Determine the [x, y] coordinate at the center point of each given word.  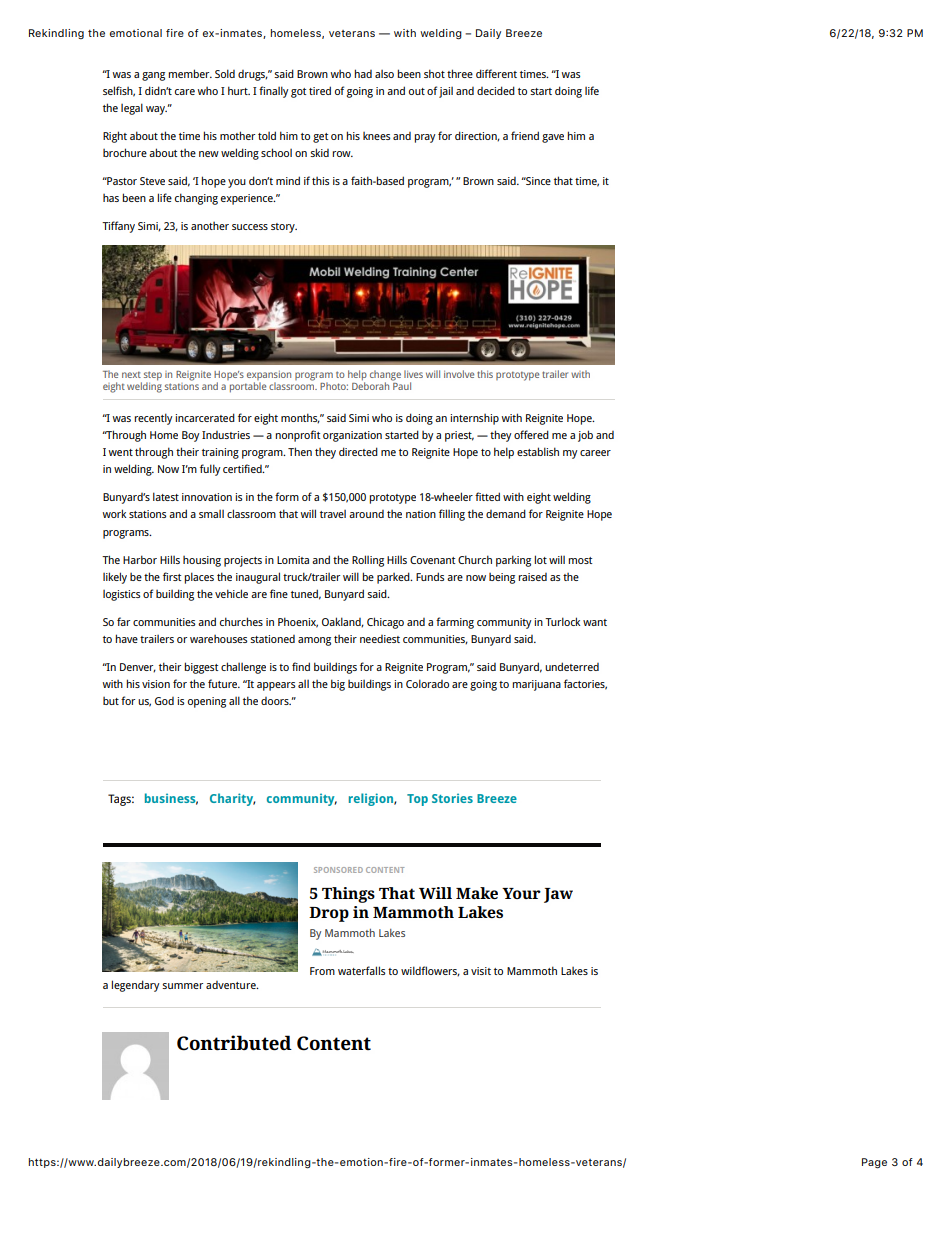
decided [496, 90]
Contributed [234, 1043]
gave [553, 138]
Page [874, 1163]
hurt [239, 90]
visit [481, 971]
